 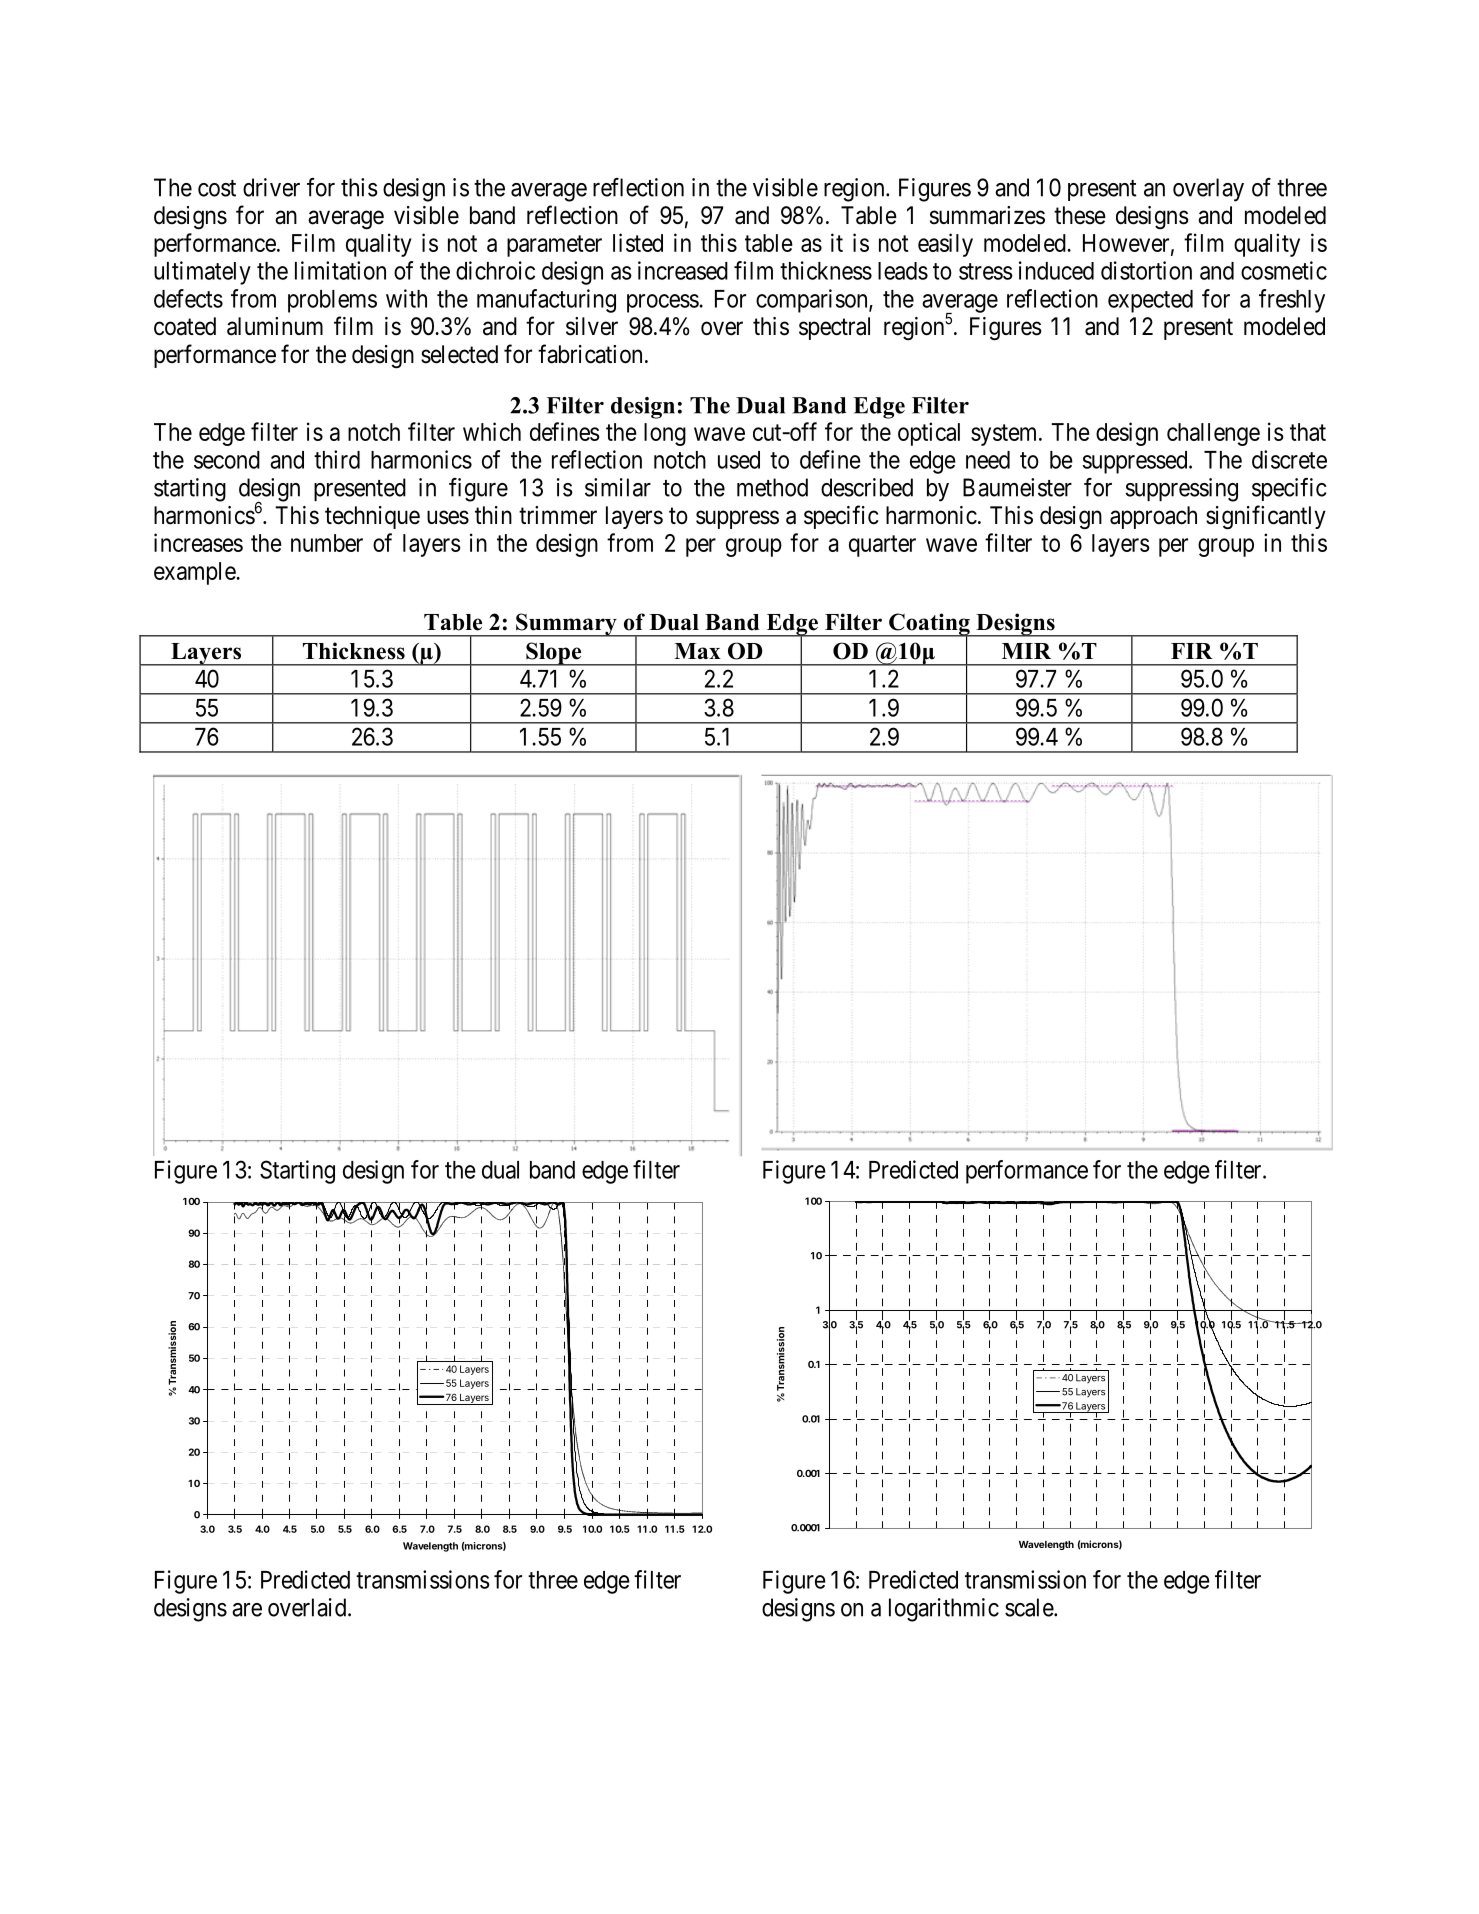 I want to click on Slope, so click(x=554, y=654).
